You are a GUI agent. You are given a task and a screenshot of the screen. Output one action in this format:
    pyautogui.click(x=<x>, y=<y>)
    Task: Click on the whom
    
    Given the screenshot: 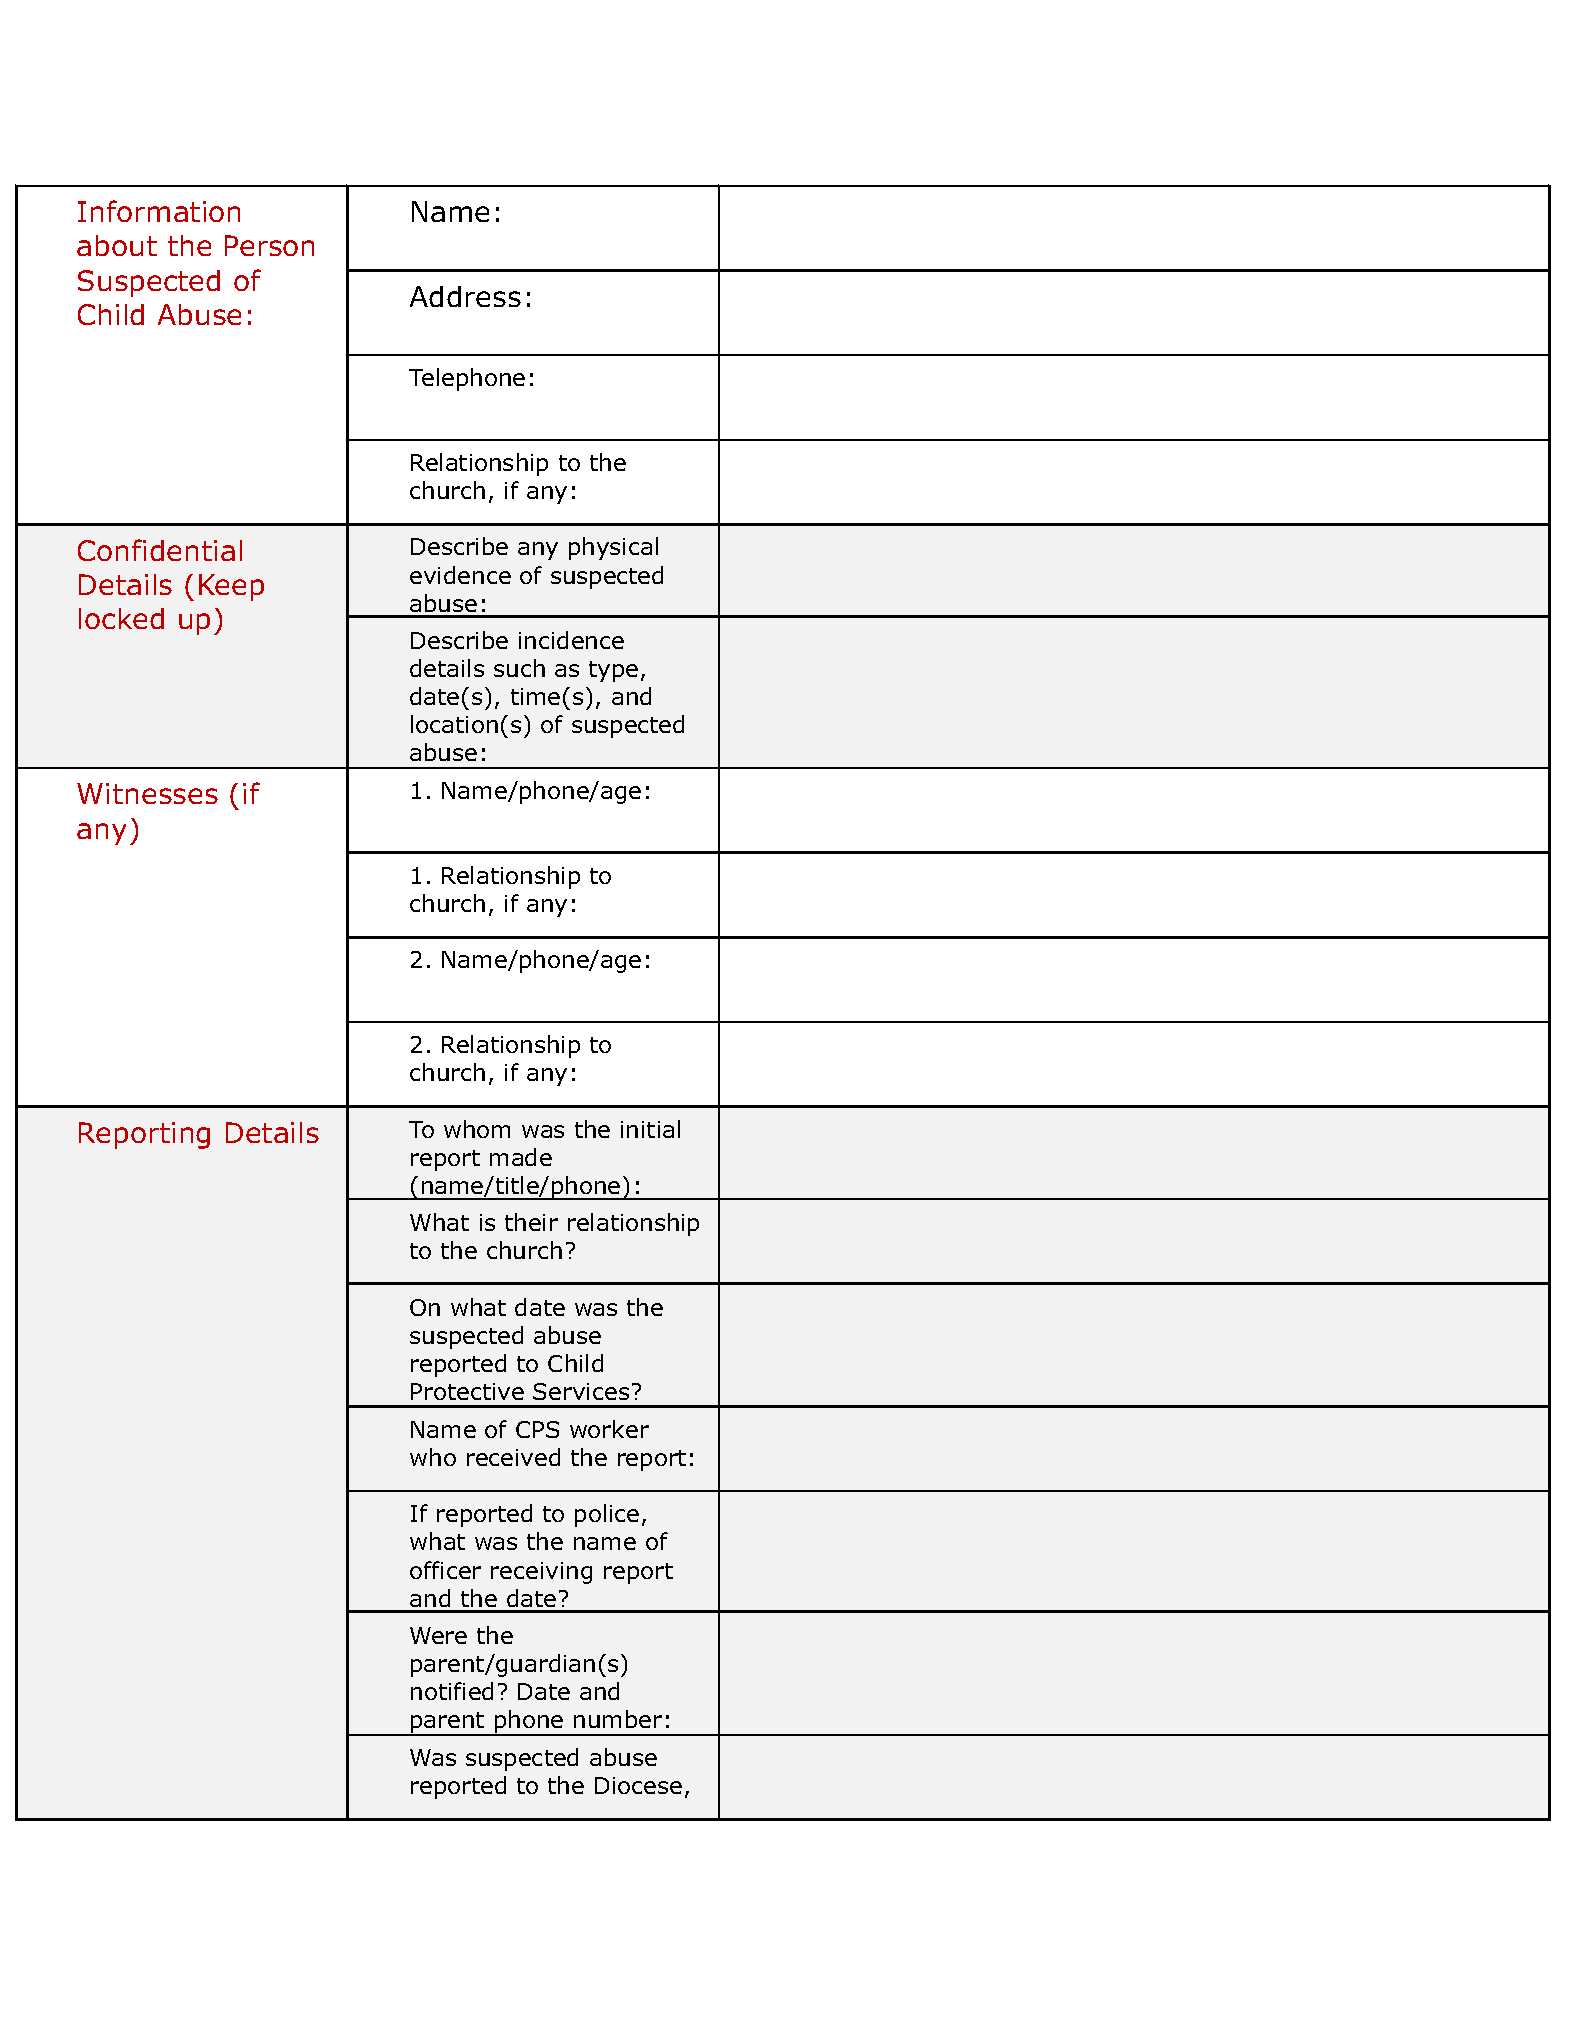 What is the action you would take?
    pyautogui.click(x=477, y=1129)
